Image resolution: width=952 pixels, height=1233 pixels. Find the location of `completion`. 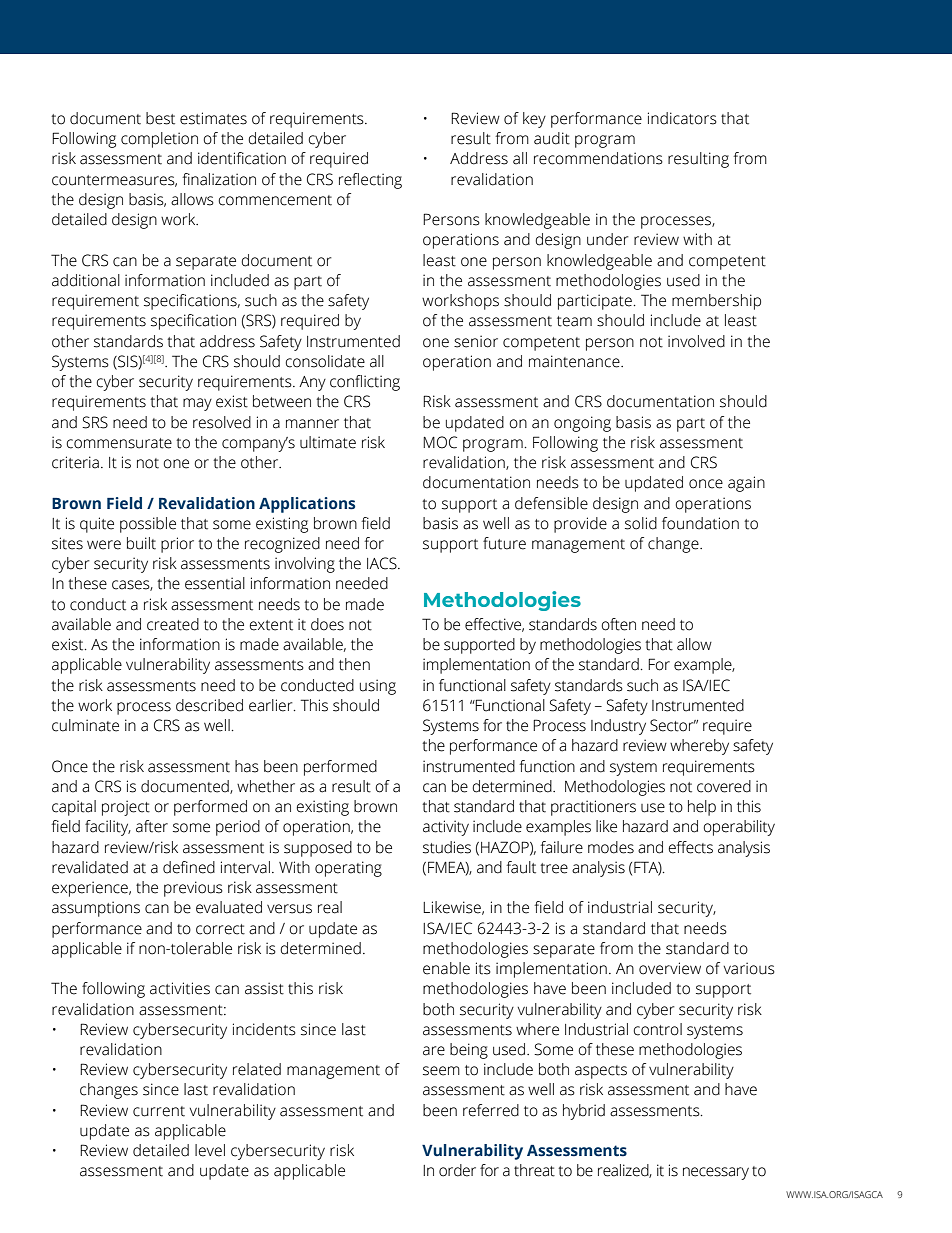

completion is located at coordinates (159, 140).
